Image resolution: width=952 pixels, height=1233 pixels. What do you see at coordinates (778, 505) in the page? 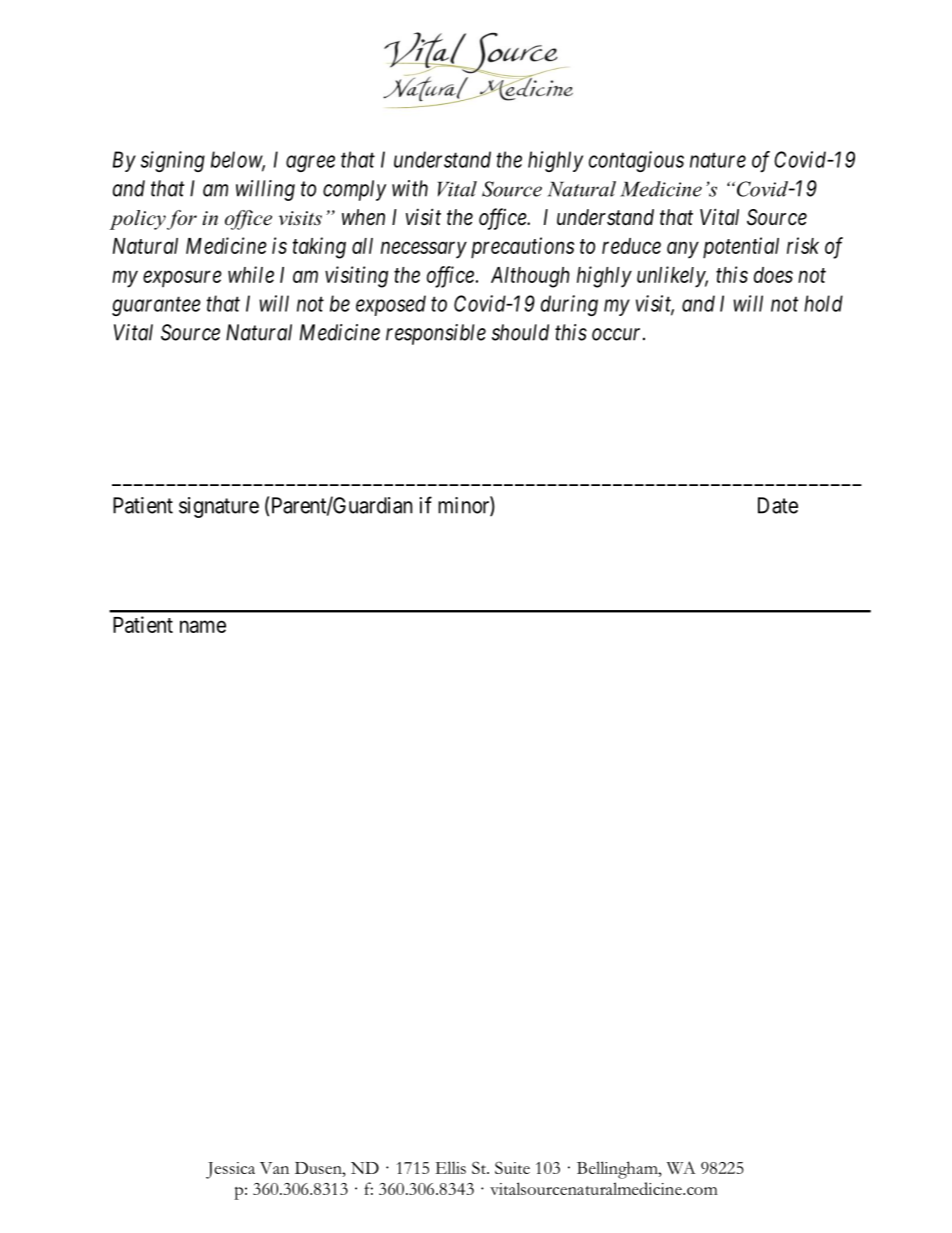
I see `Date` at bounding box center [778, 505].
